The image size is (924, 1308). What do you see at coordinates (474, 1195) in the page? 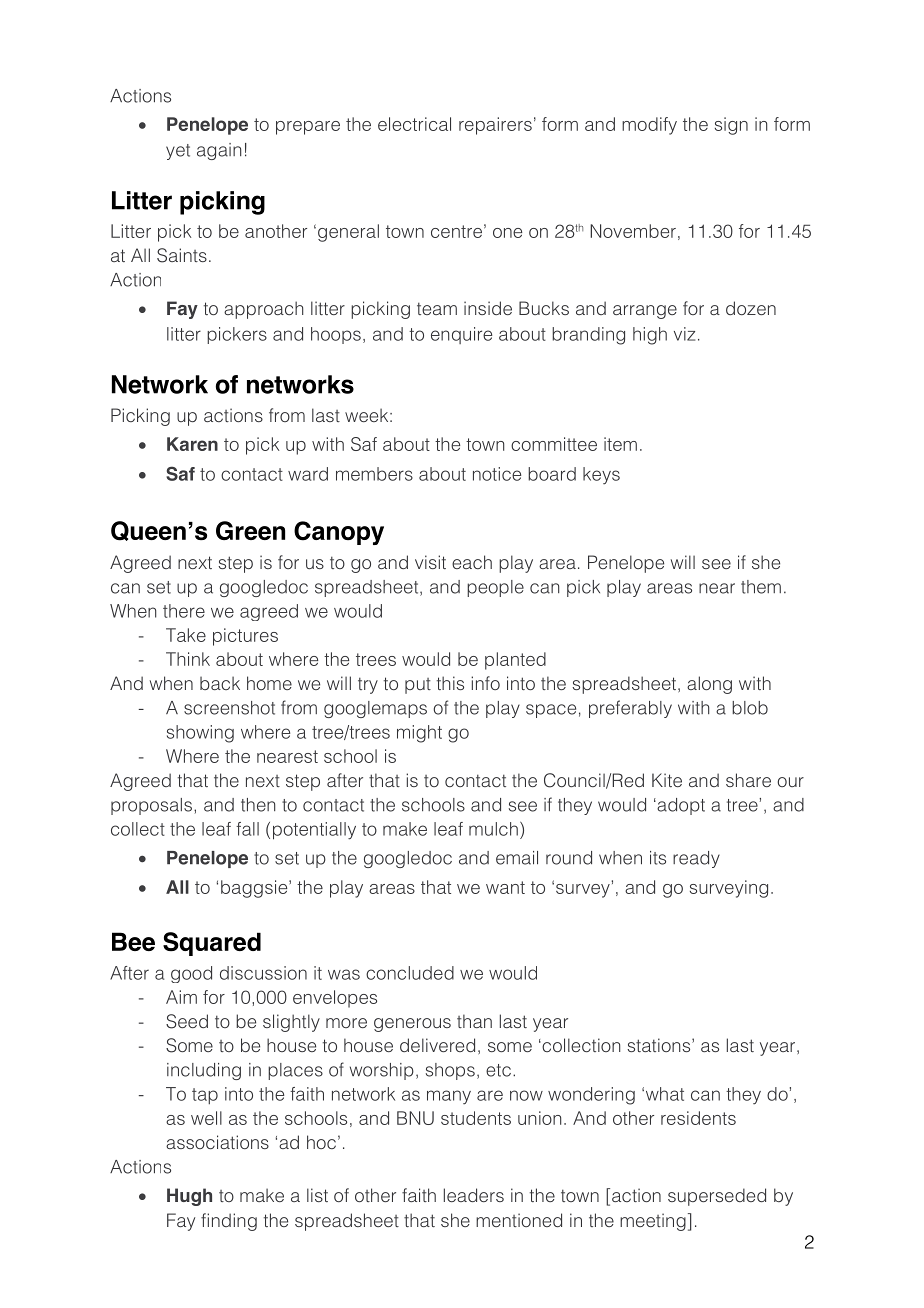
I see `leaders` at bounding box center [474, 1195].
